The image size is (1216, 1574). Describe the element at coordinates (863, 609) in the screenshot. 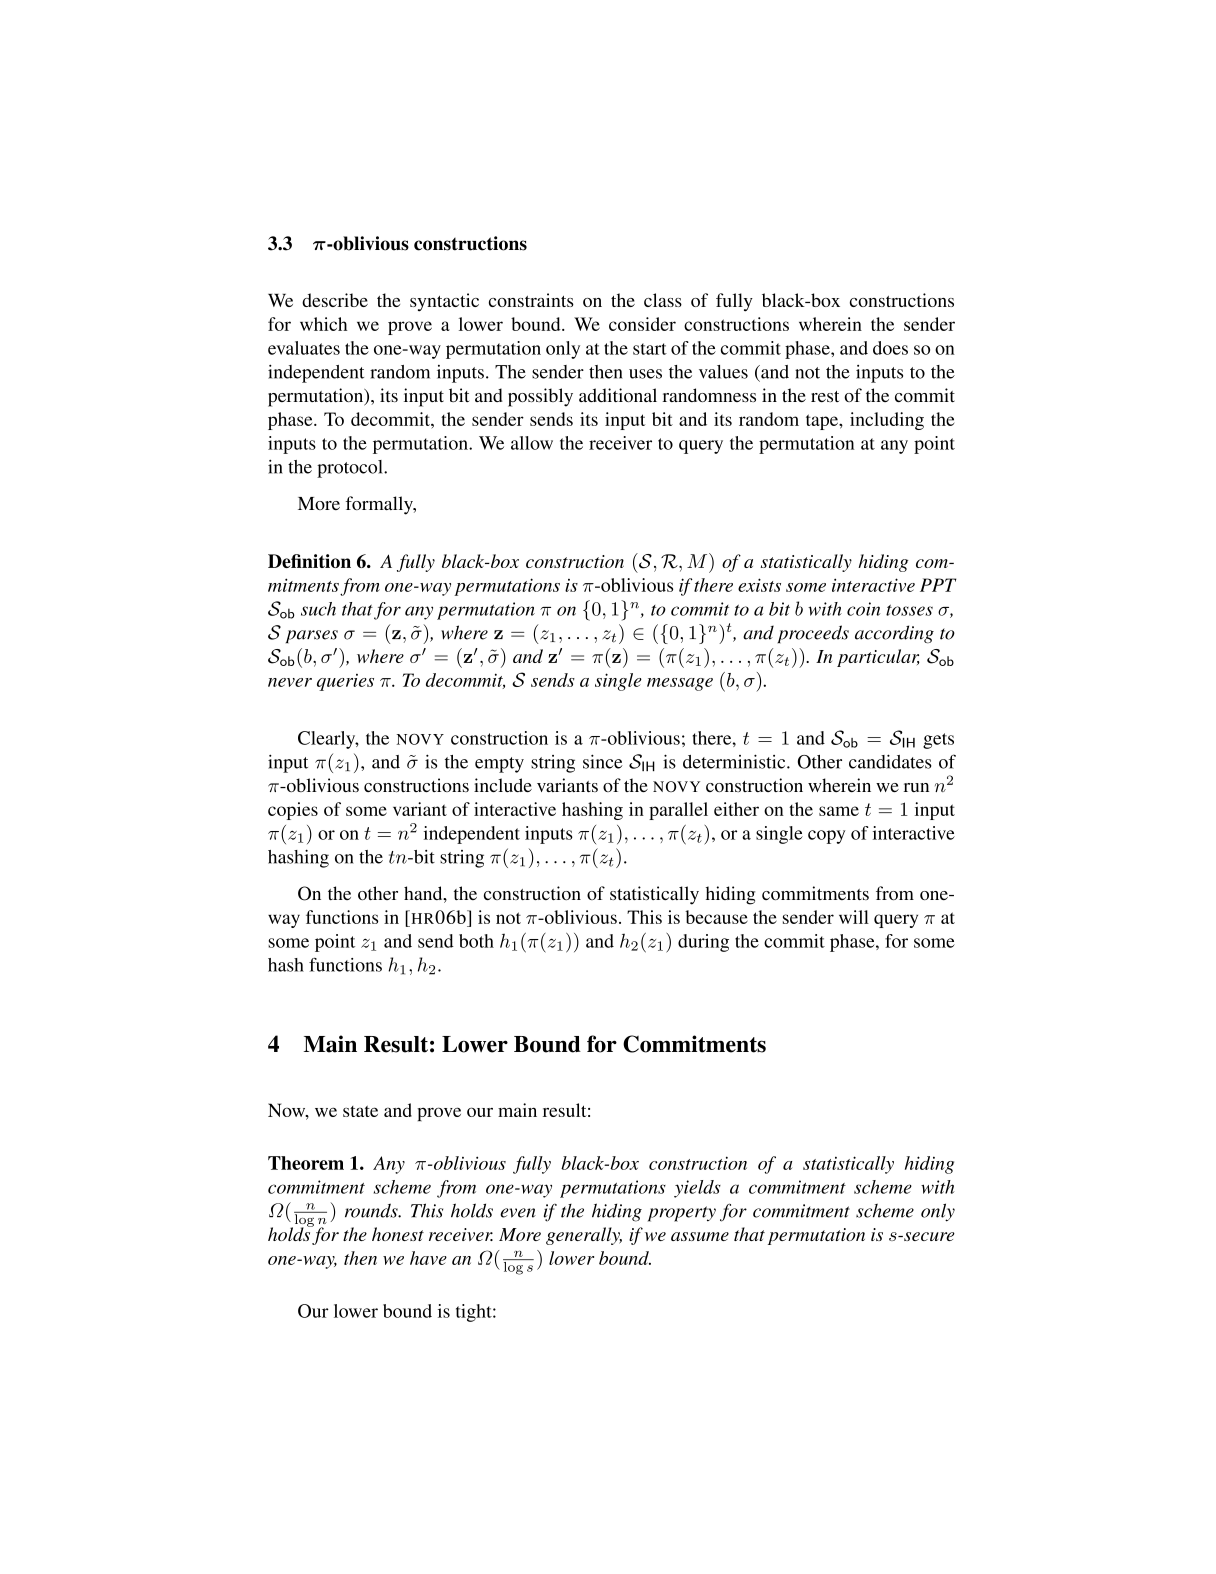

I see `coin` at that location.
